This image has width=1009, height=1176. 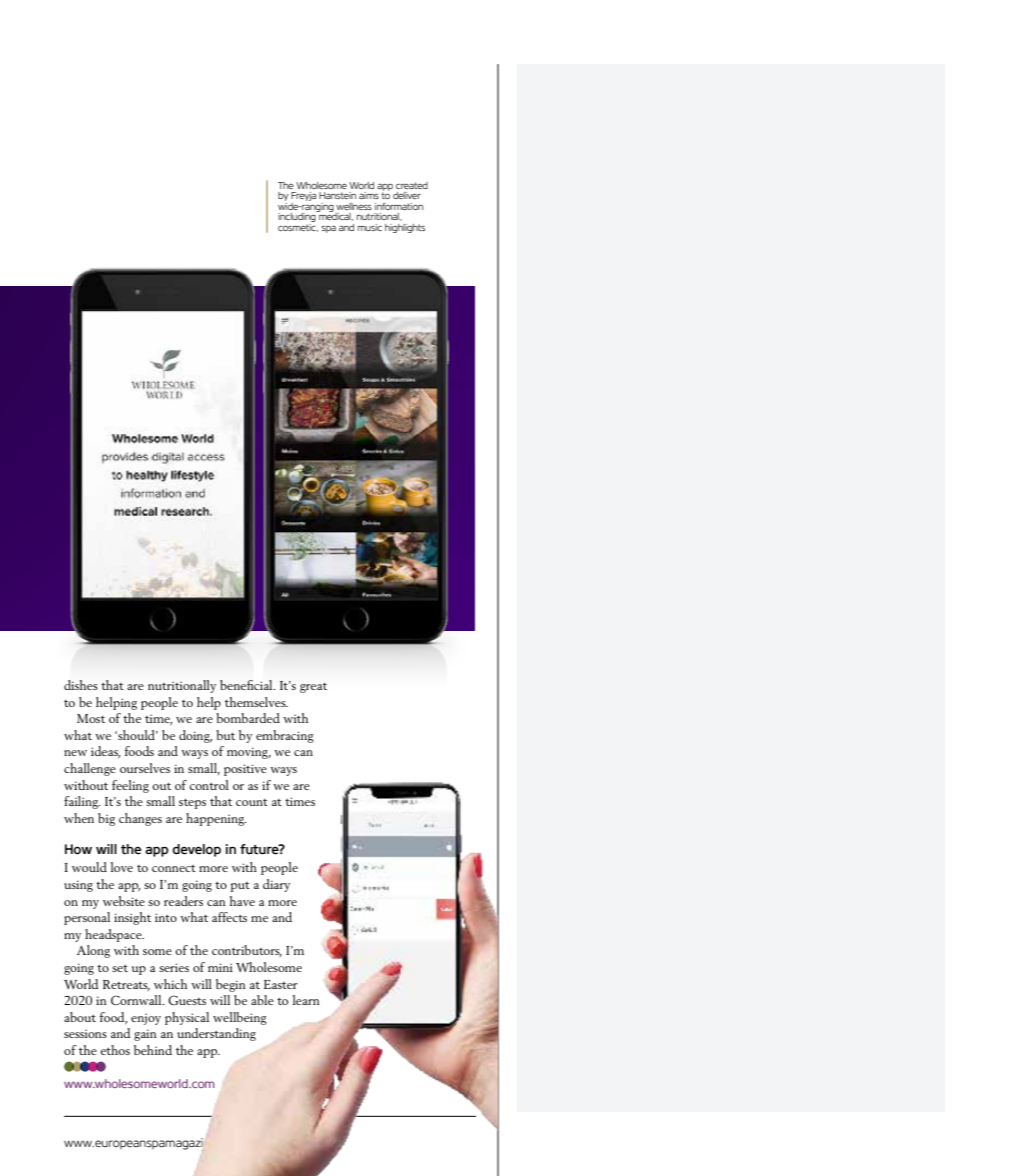 I want to click on embracing, so click(x=285, y=736).
